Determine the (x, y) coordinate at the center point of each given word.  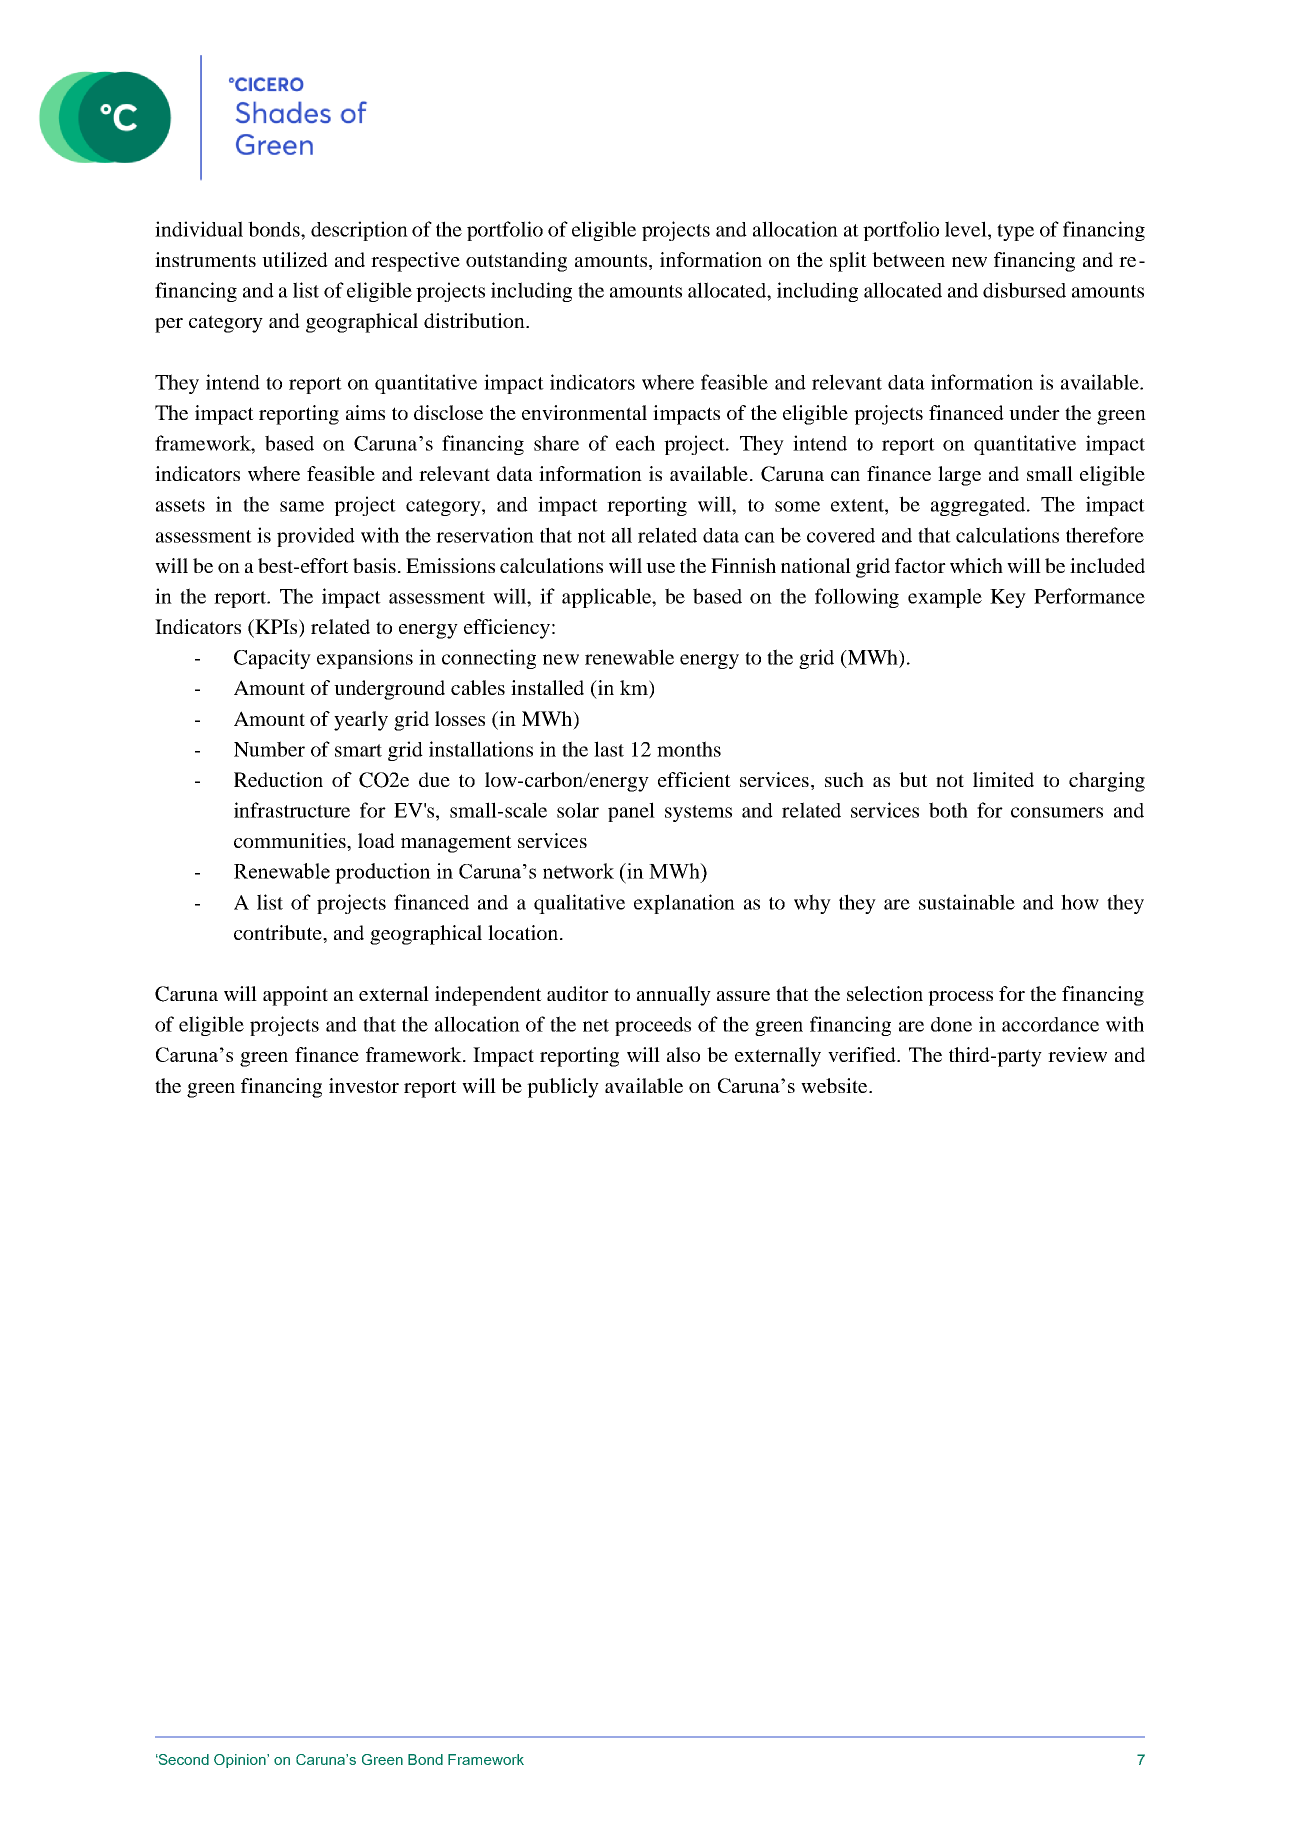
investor (364, 1085)
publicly (563, 1088)
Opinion (241, 1761)
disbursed (1024, 290)
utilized (295, 259)
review (1077, 1054)
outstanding (516, 262)
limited (1003, 779)
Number (269, 749)
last (609, 749)
